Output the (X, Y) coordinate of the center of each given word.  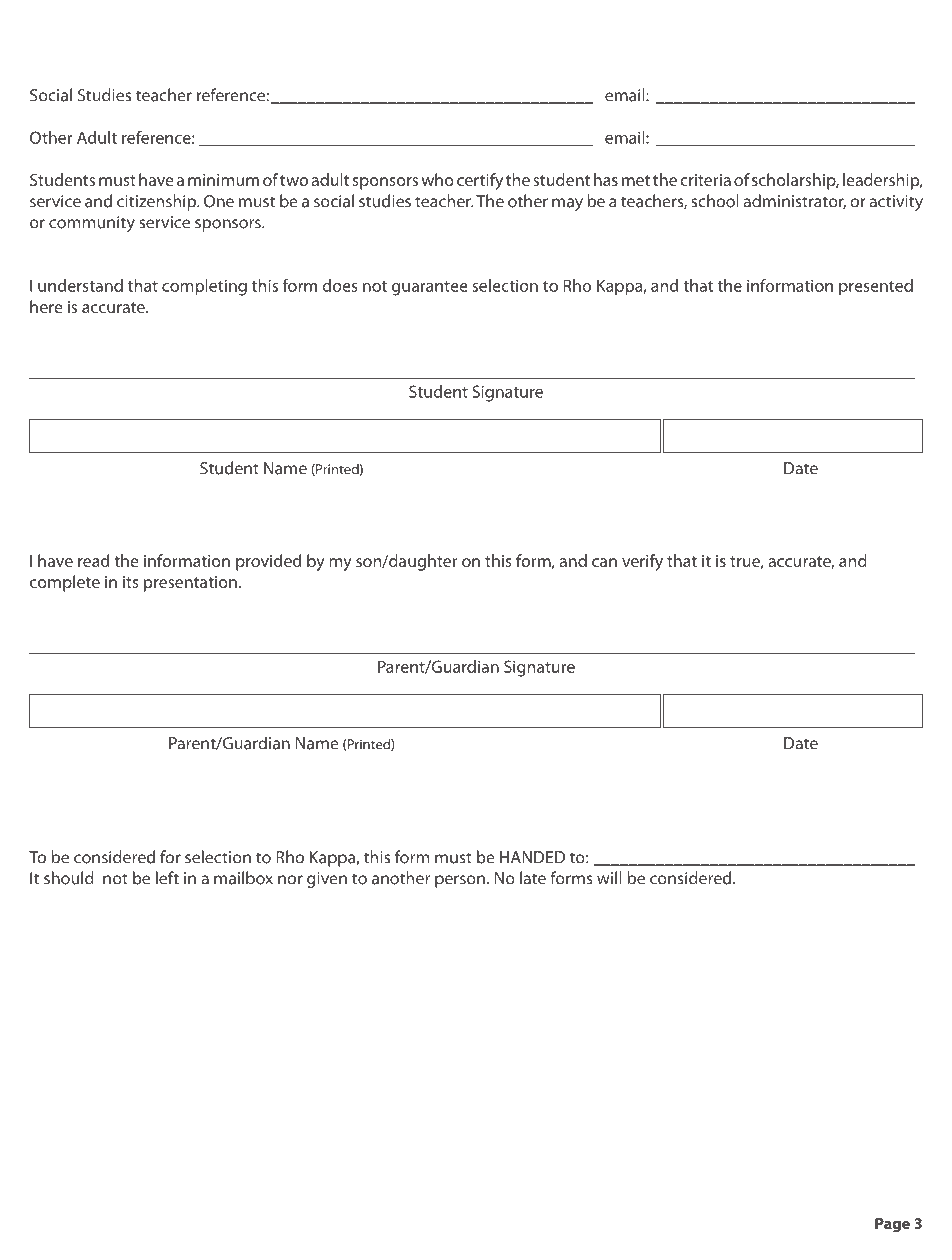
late (533, 878)
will (609, 878)
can (604, 562)
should (69, 878)
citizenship (158, 202)
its (131, 582)
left (167, 878)
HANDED (532, 857)
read (93, 560)
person (460, 881)
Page (892, 1225)
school (715, 201)
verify (642, 562)
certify (480, 181)
